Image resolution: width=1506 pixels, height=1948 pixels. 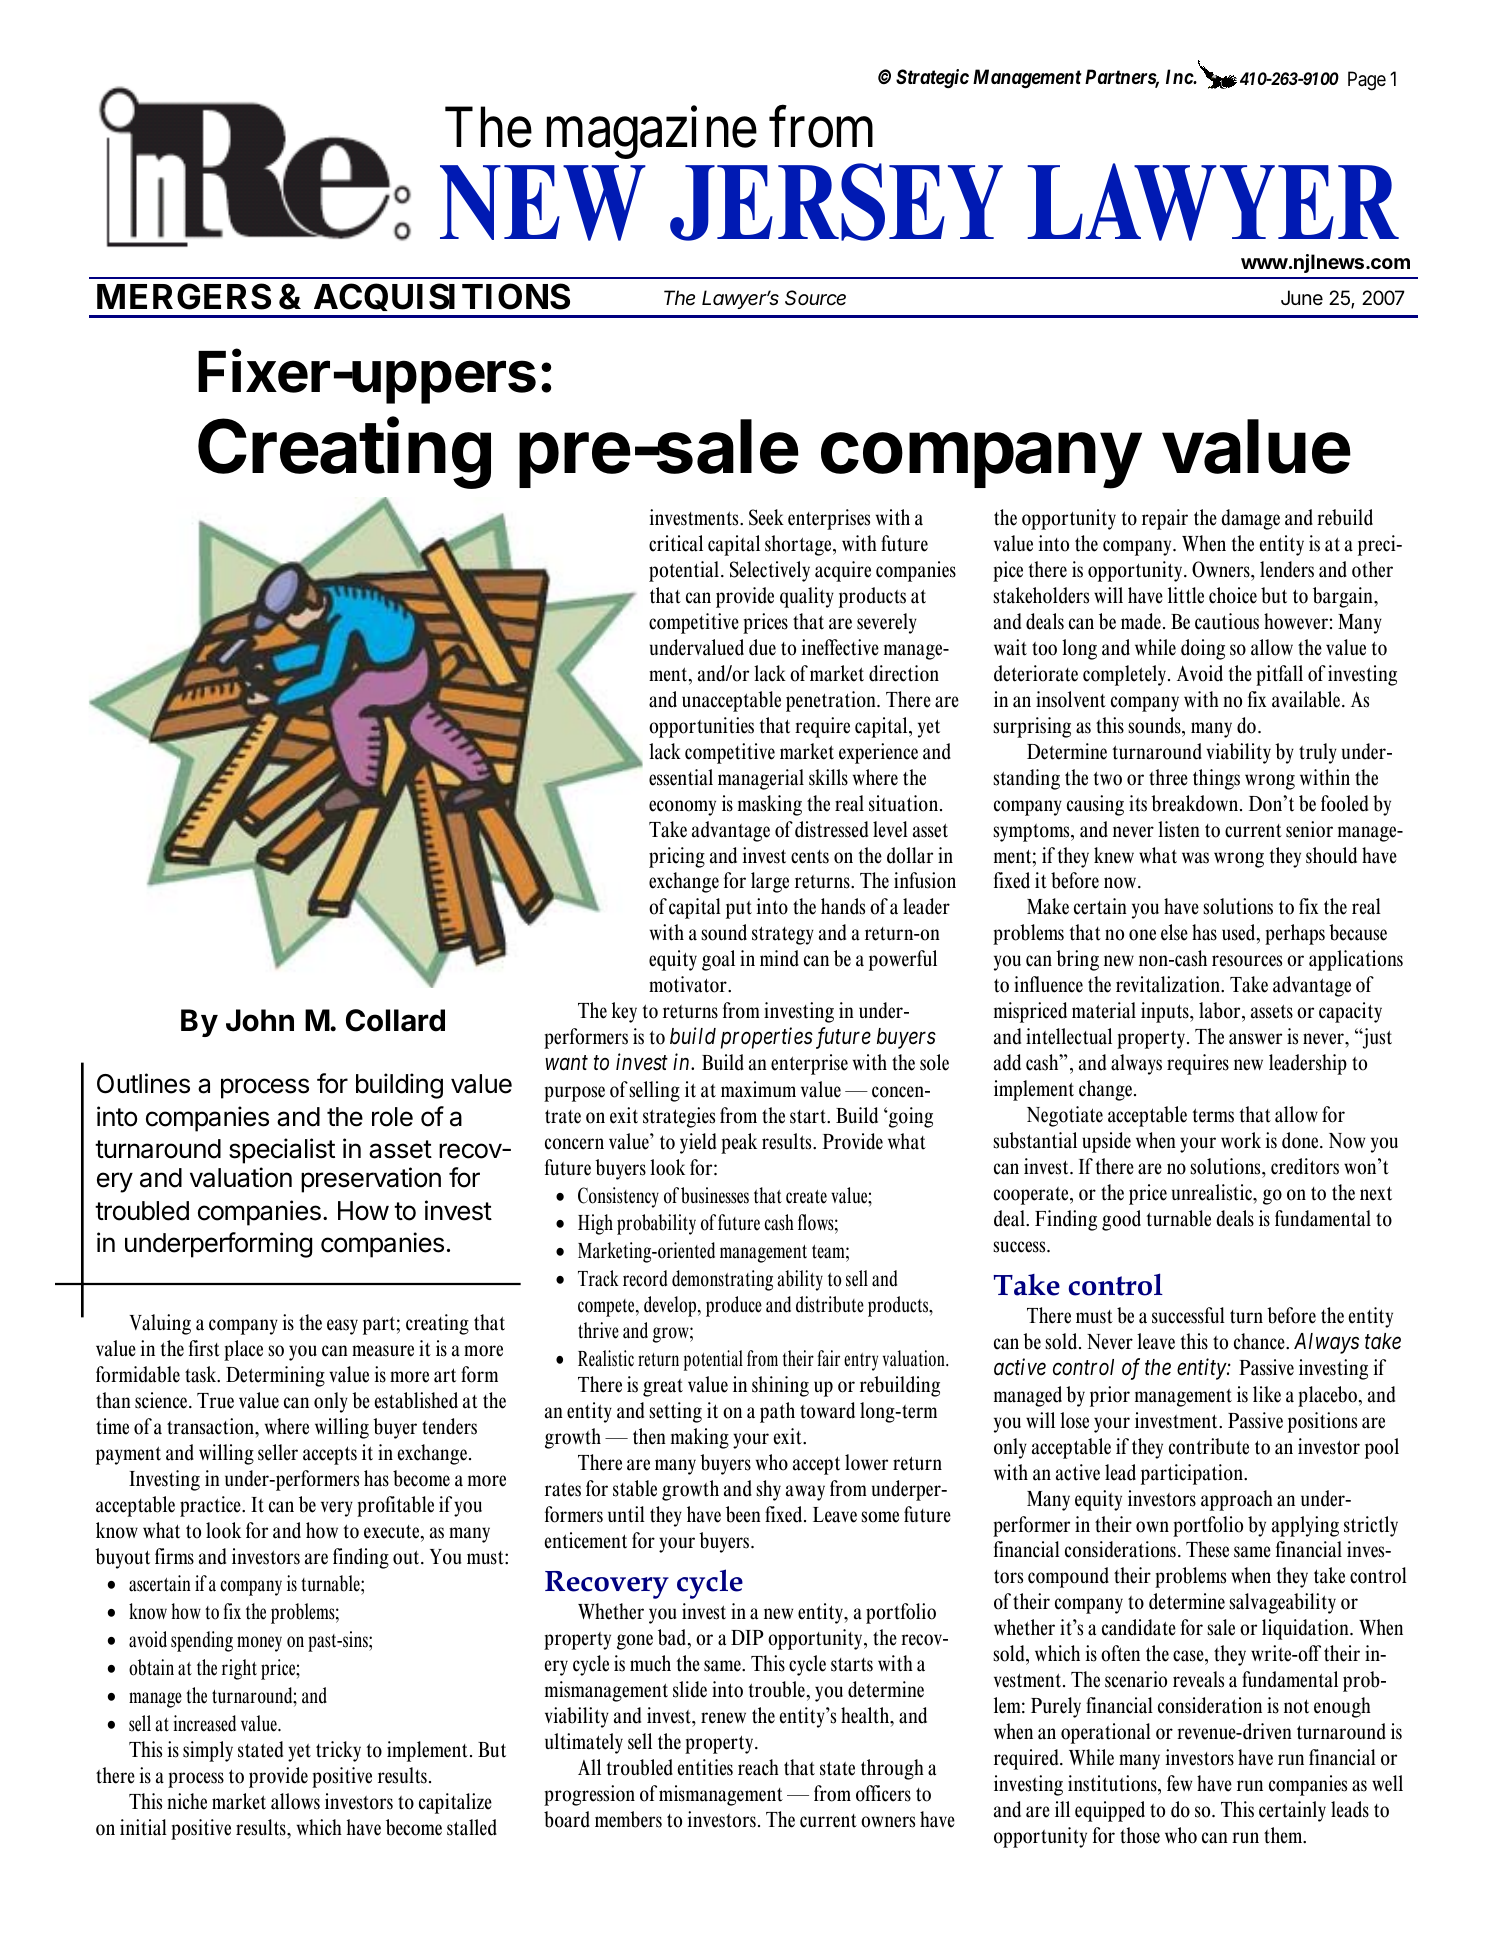 What do you see at coordinates (758, 1767) in the document?
I see `reach` at bounding box center [758, 1767].
